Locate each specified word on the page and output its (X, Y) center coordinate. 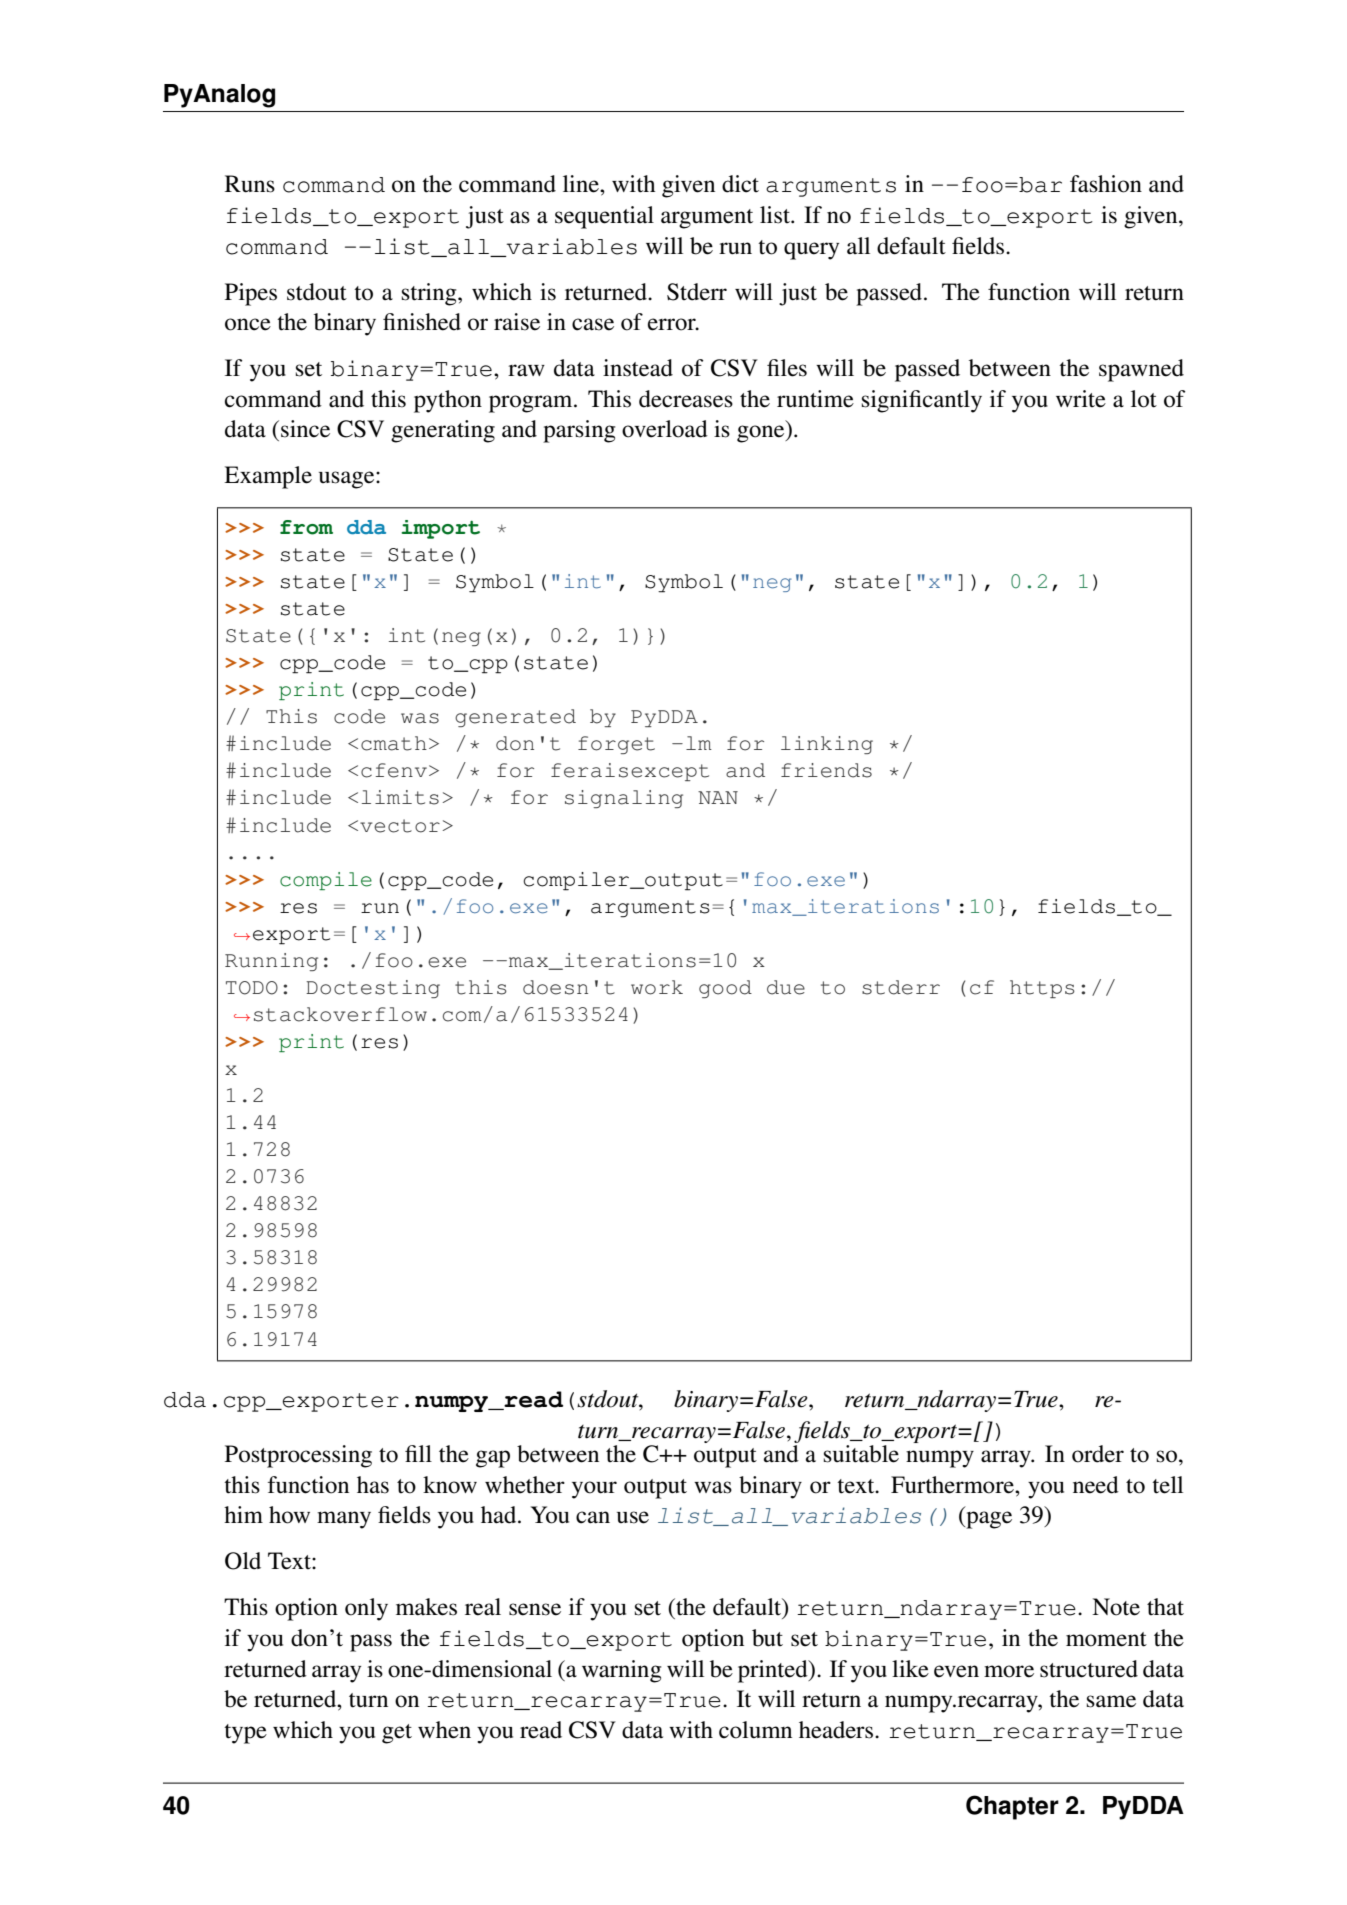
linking (827, 745)
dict (740, 184)
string (430, 294)
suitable (861, 1454)
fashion (1106, 184)
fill (418, 1453)
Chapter (1012, 1807)
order (1098, 1454)
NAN (718, 797)
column (755, 1730)
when (444, 1730)
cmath (394, 743)
